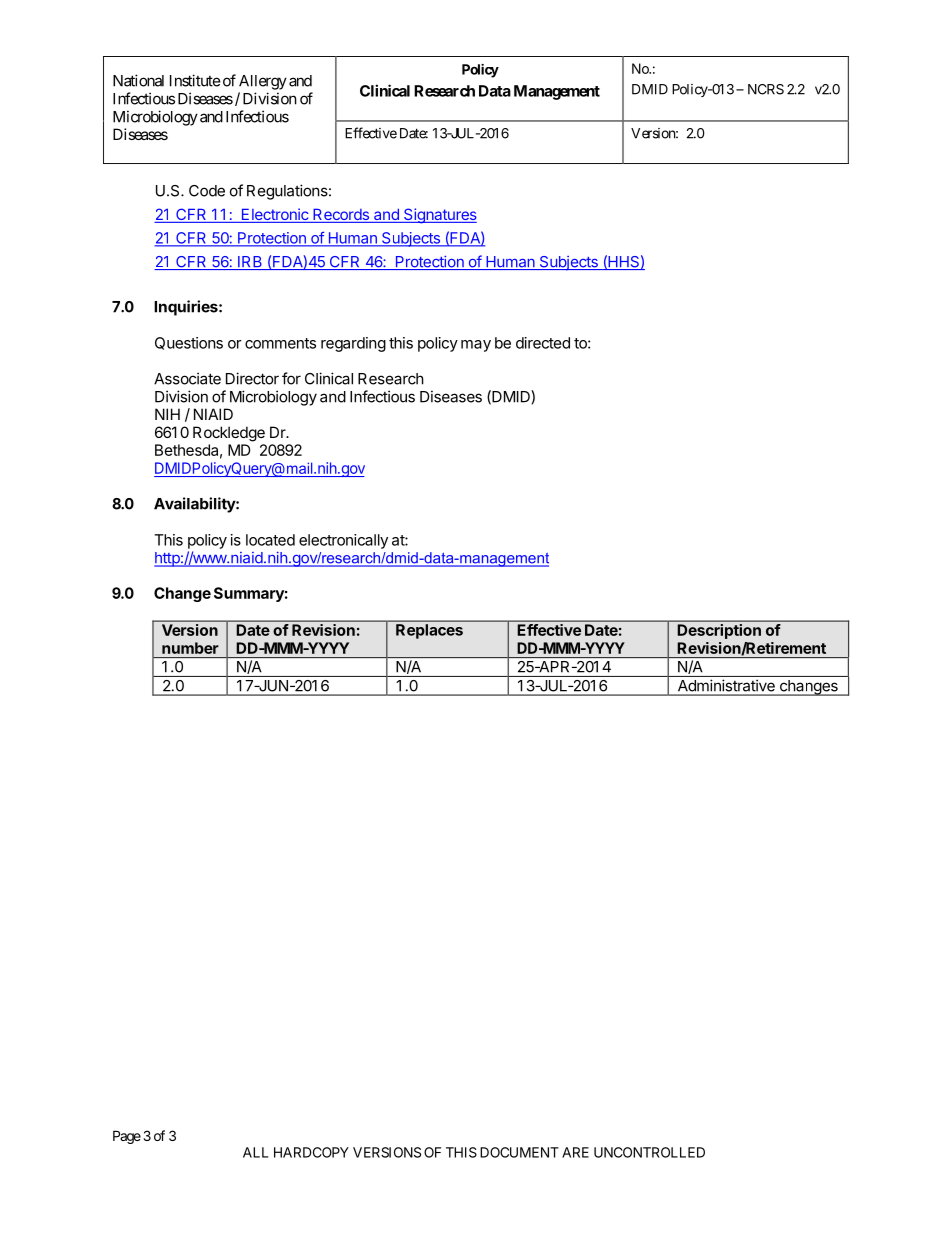 The width and height of the screenshot is (952, 1233). What do you see at coordinates (519, 1152) in the screenshot?
I see `DOCUMENT` at bounding box center [519, 1152].
